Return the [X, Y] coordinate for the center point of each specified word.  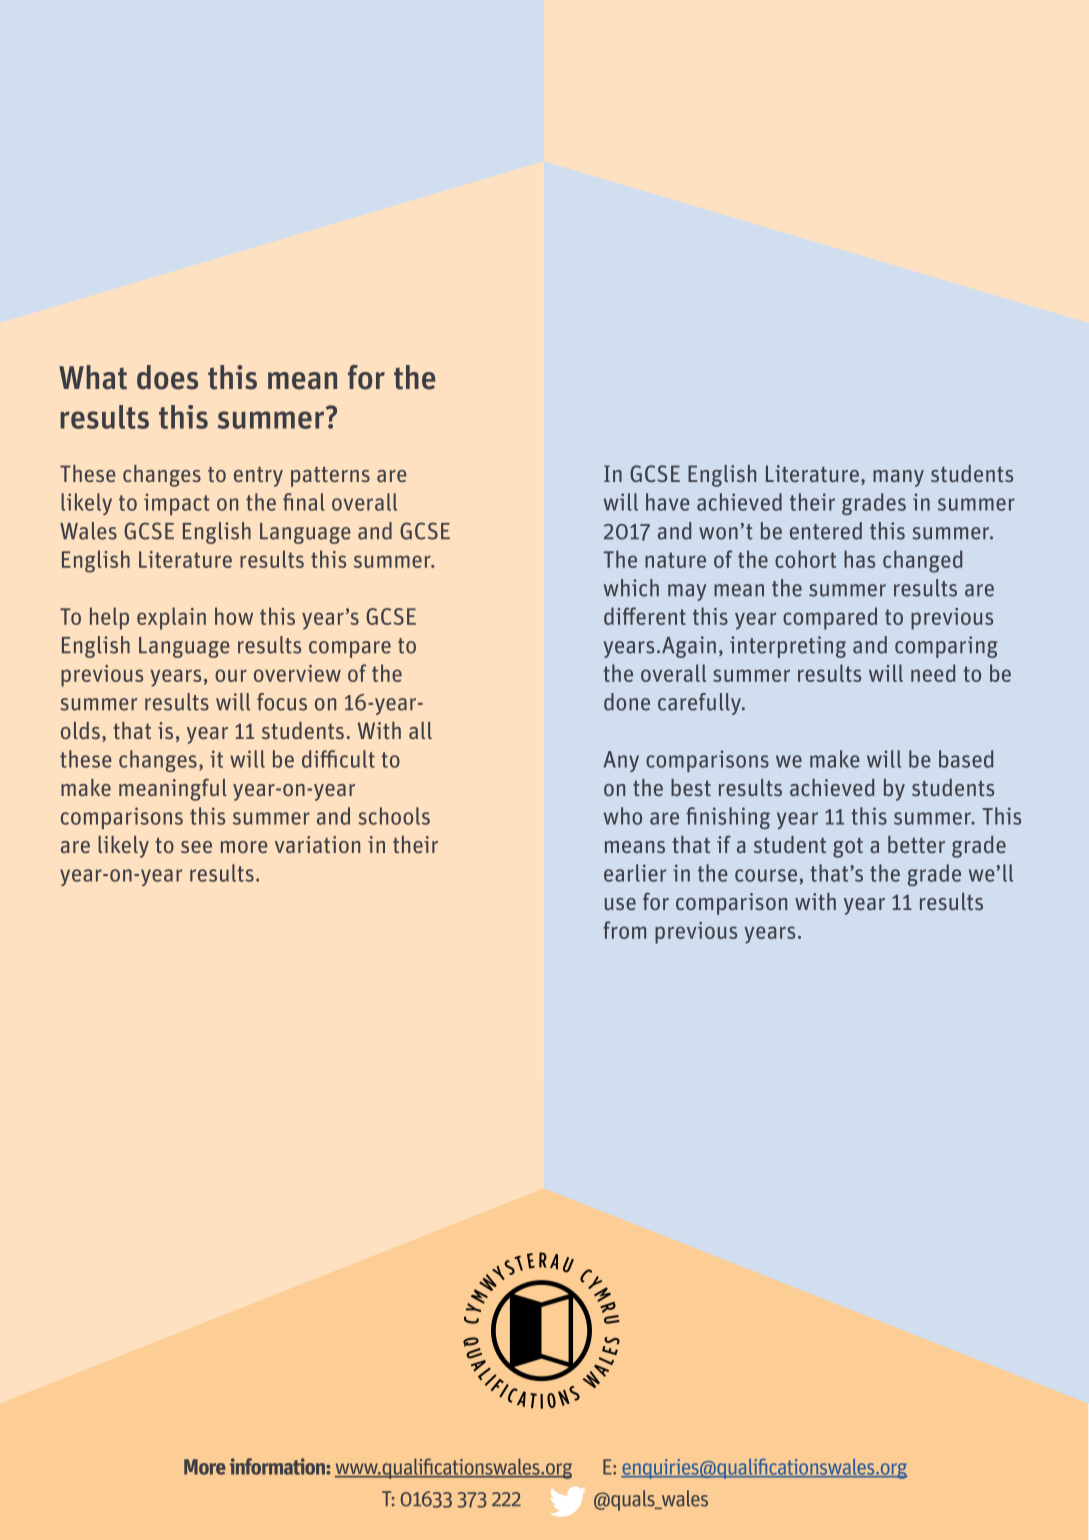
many [898, 478]
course [766, 875]
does [167, 377]
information [278, 1466]
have [668, 502]
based [966, 759]
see [196, 847]
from [624, 930]
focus [282, 702]
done [627, 702]
